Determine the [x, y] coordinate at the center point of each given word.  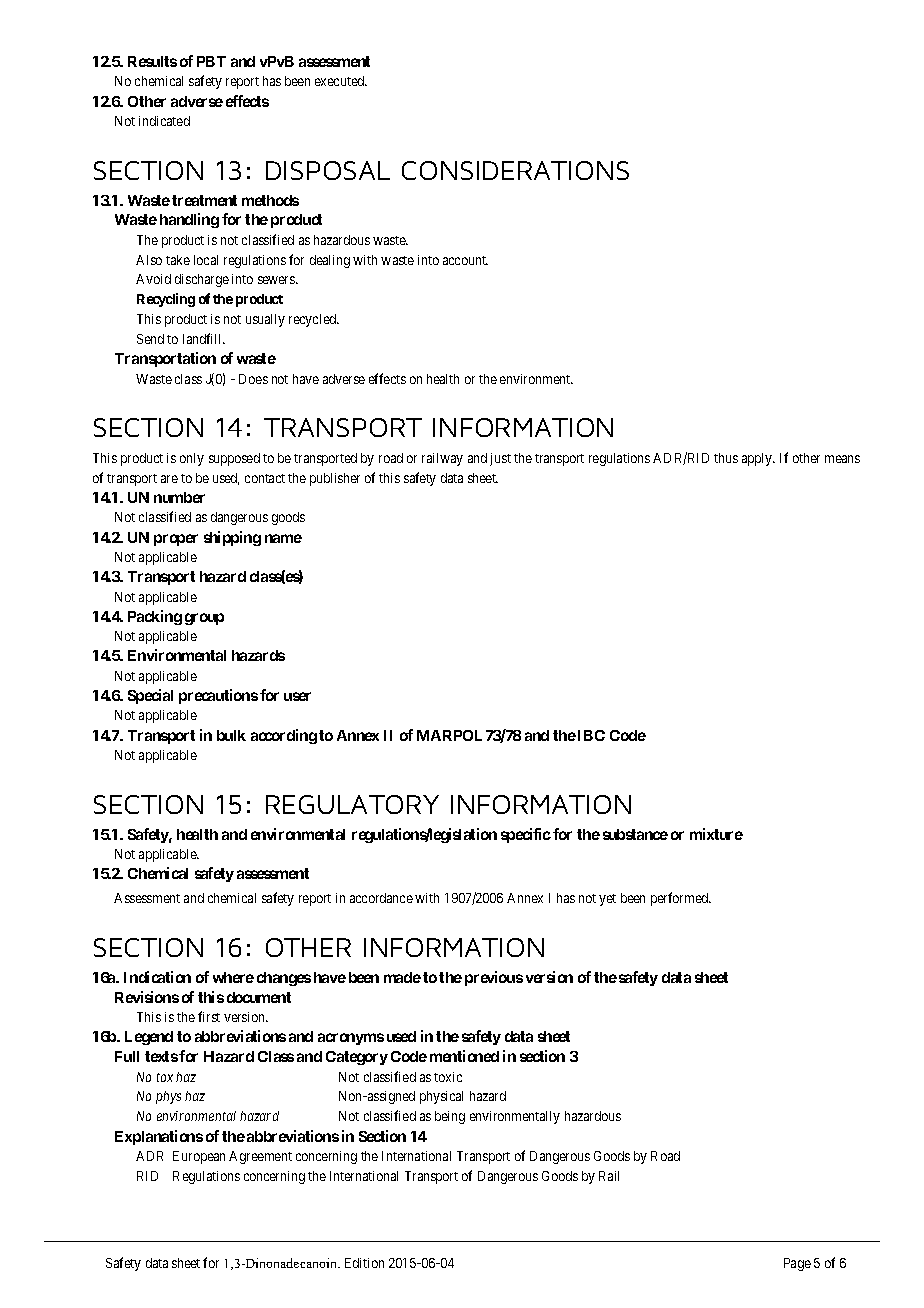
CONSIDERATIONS [515, 170]
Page [797, 1264]
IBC [591, 735]
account [465, 260]
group [204, 619]
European [199, 1157]
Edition [364, 1263]
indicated [164, 121]
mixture [716, 834]
